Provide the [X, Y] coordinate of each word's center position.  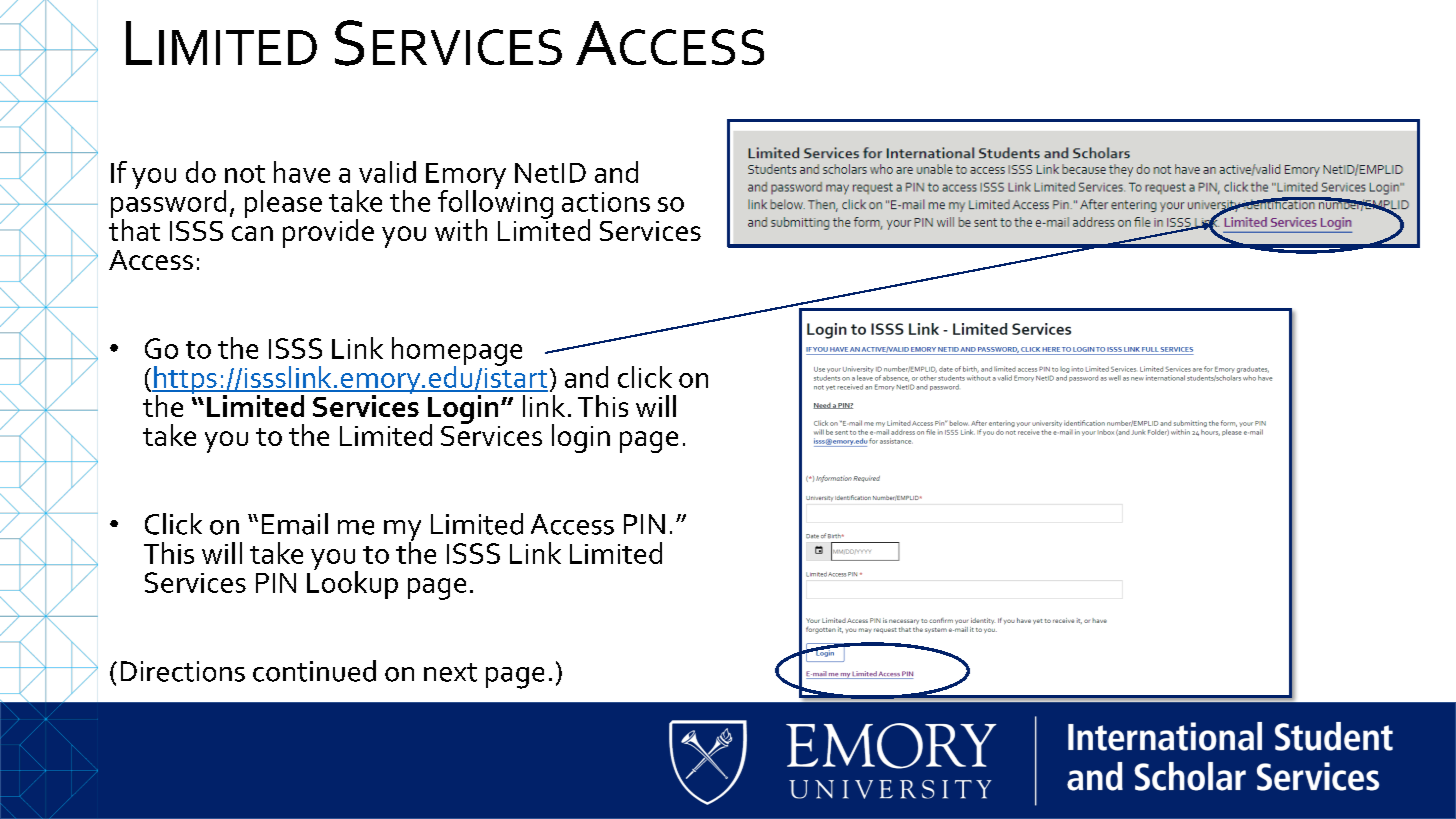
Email [295, 524]
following [495, 204]
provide [328, 233]
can [252, 233]
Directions [183, 671]
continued [314, 671]
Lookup [352, 584]
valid [387, 172]
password [168, 204]
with [461, 230]
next [450, 672]
